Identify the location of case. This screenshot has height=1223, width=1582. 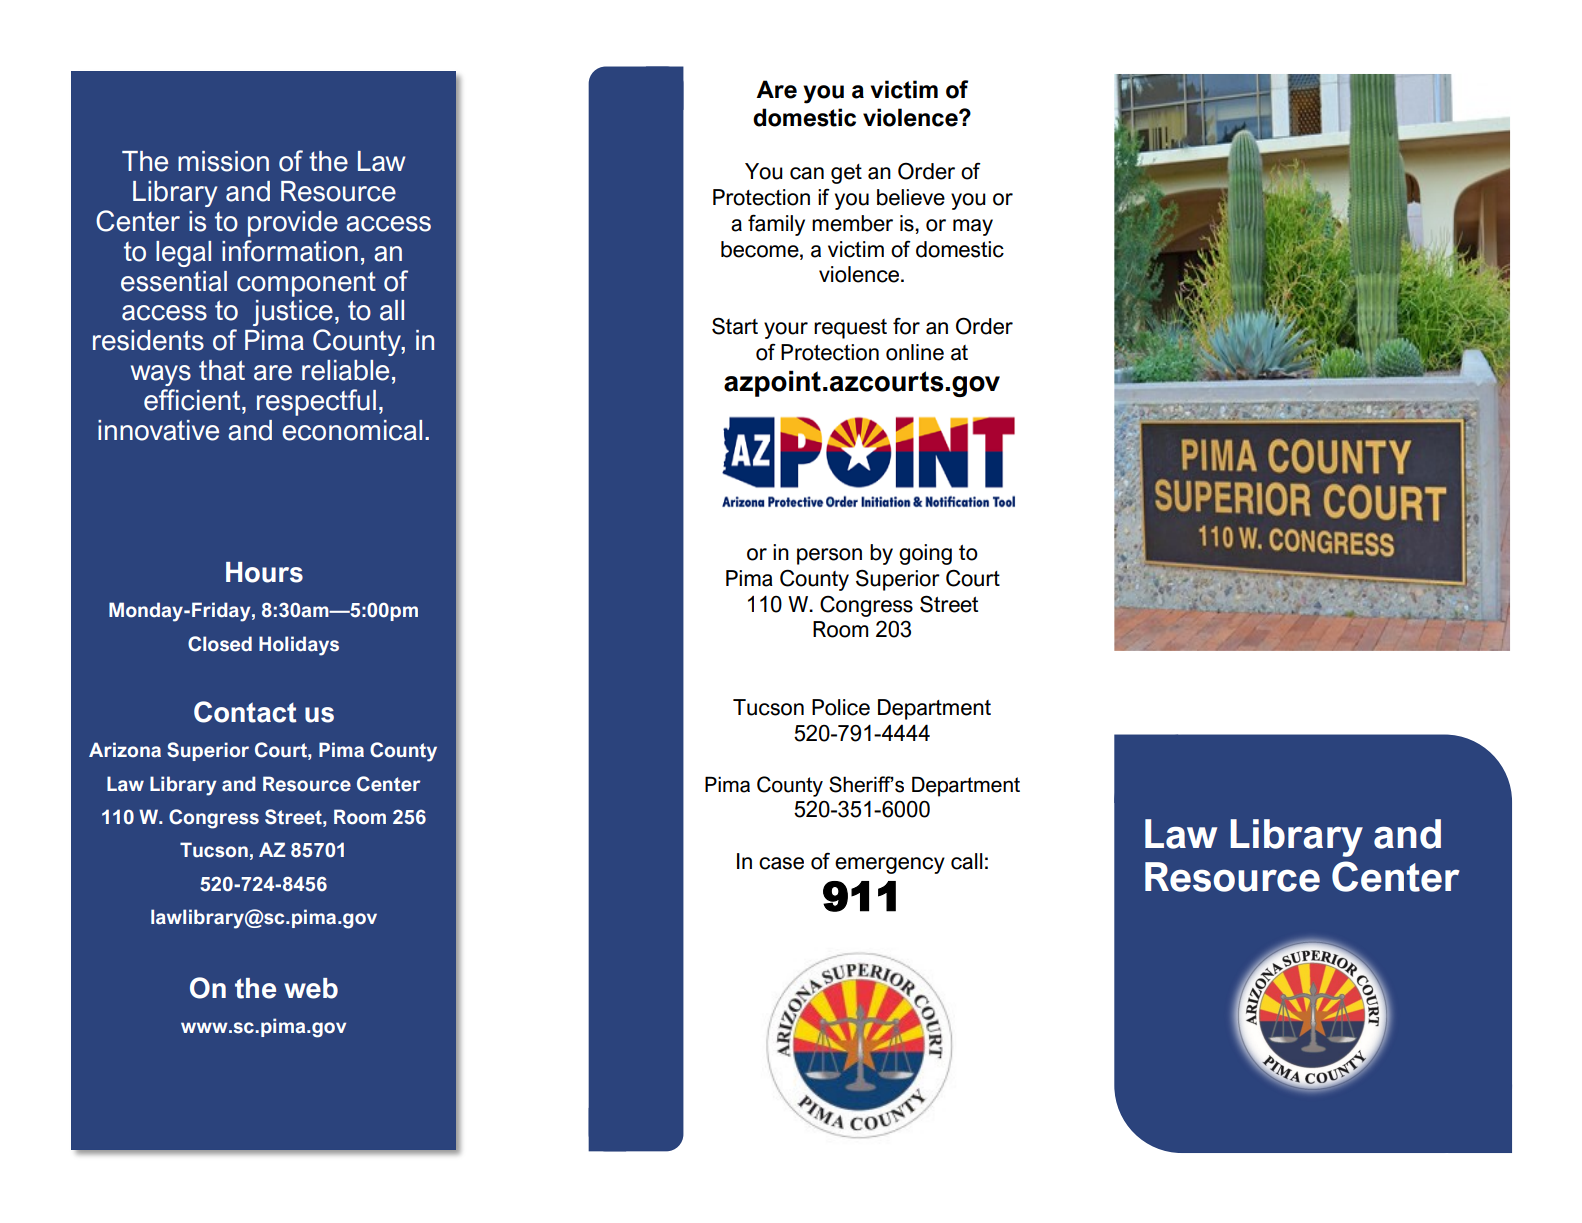
(781, 863).
